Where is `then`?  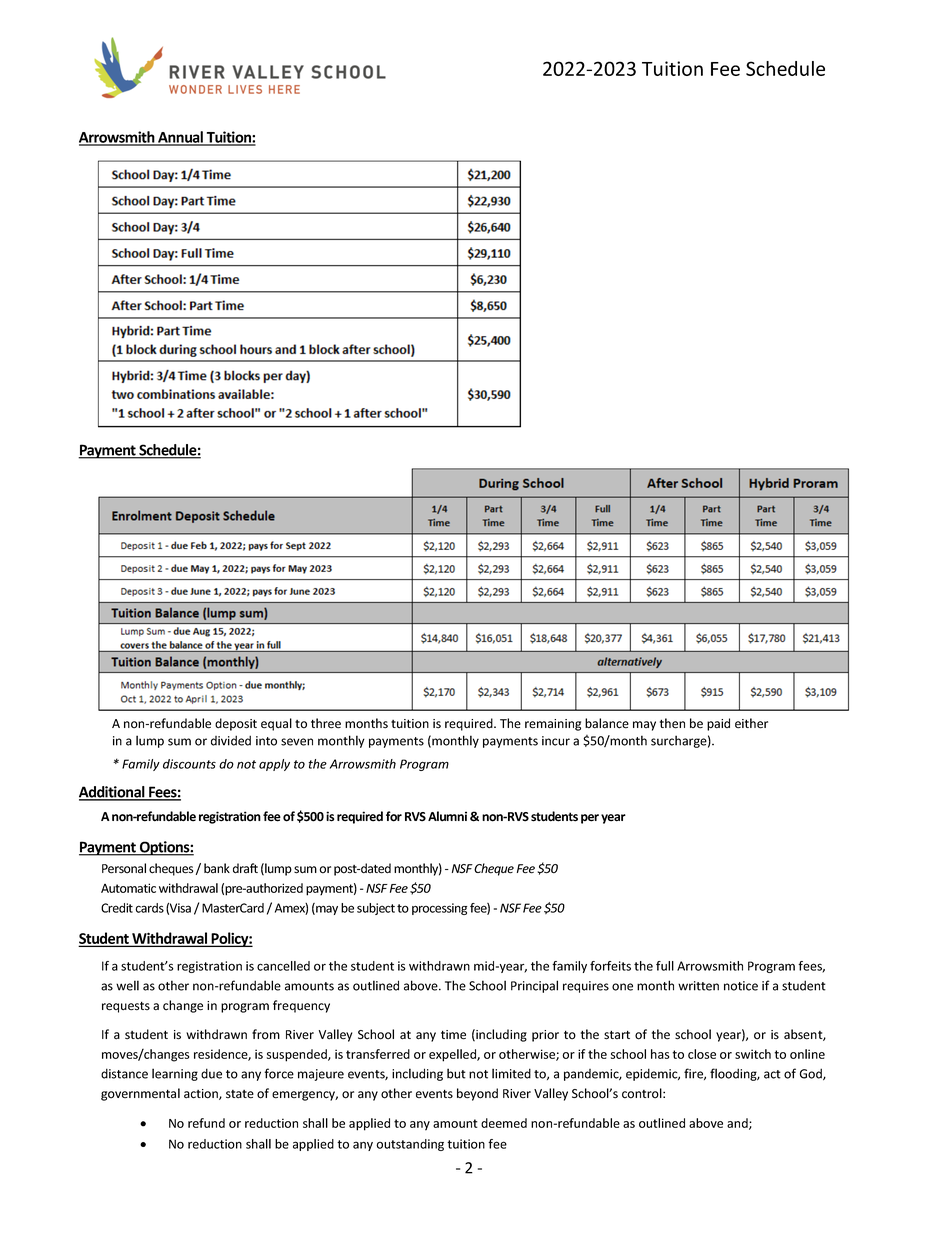
then is located at coordinates (672, 723).
